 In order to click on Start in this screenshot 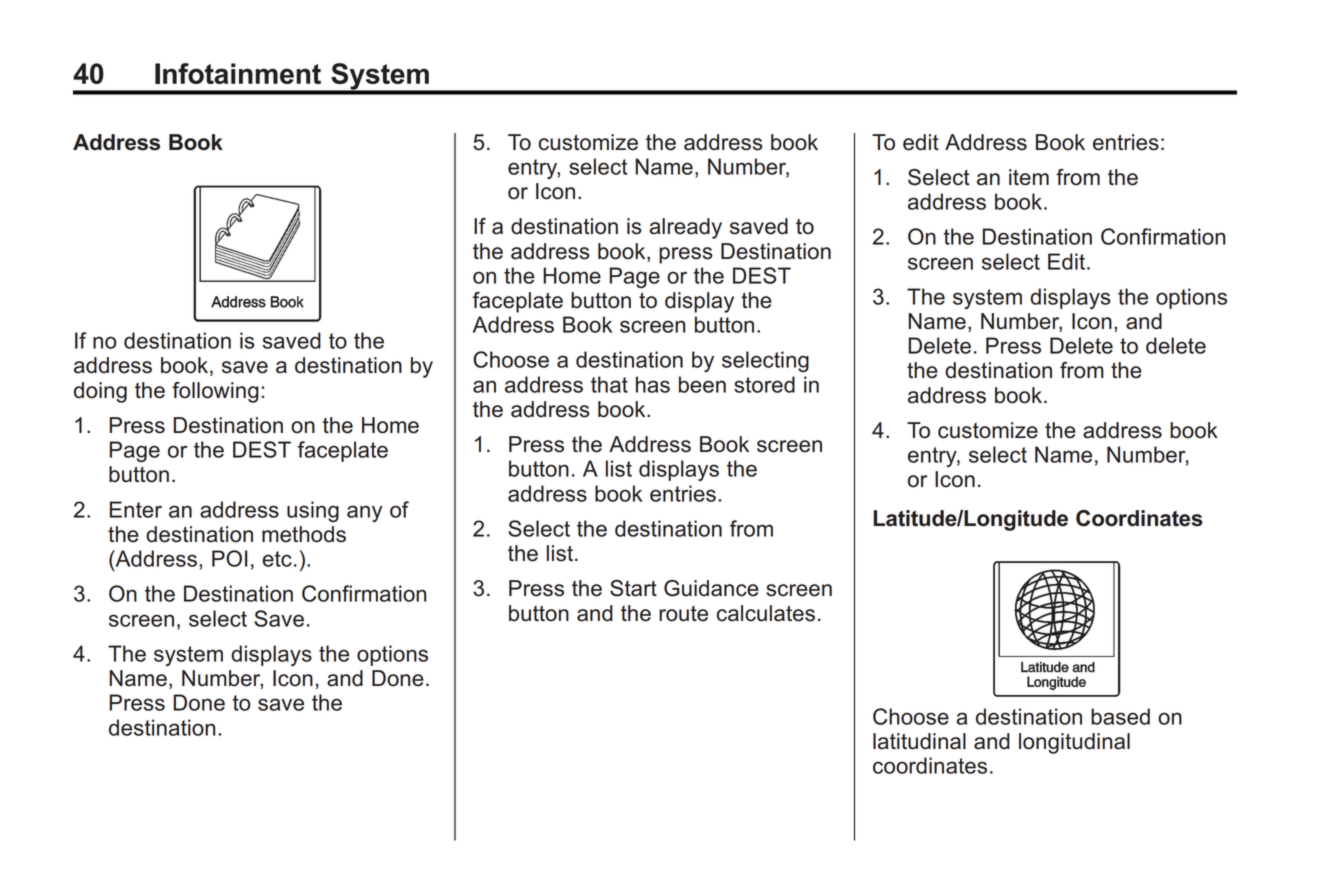, I will do `click(633, 588)`.
